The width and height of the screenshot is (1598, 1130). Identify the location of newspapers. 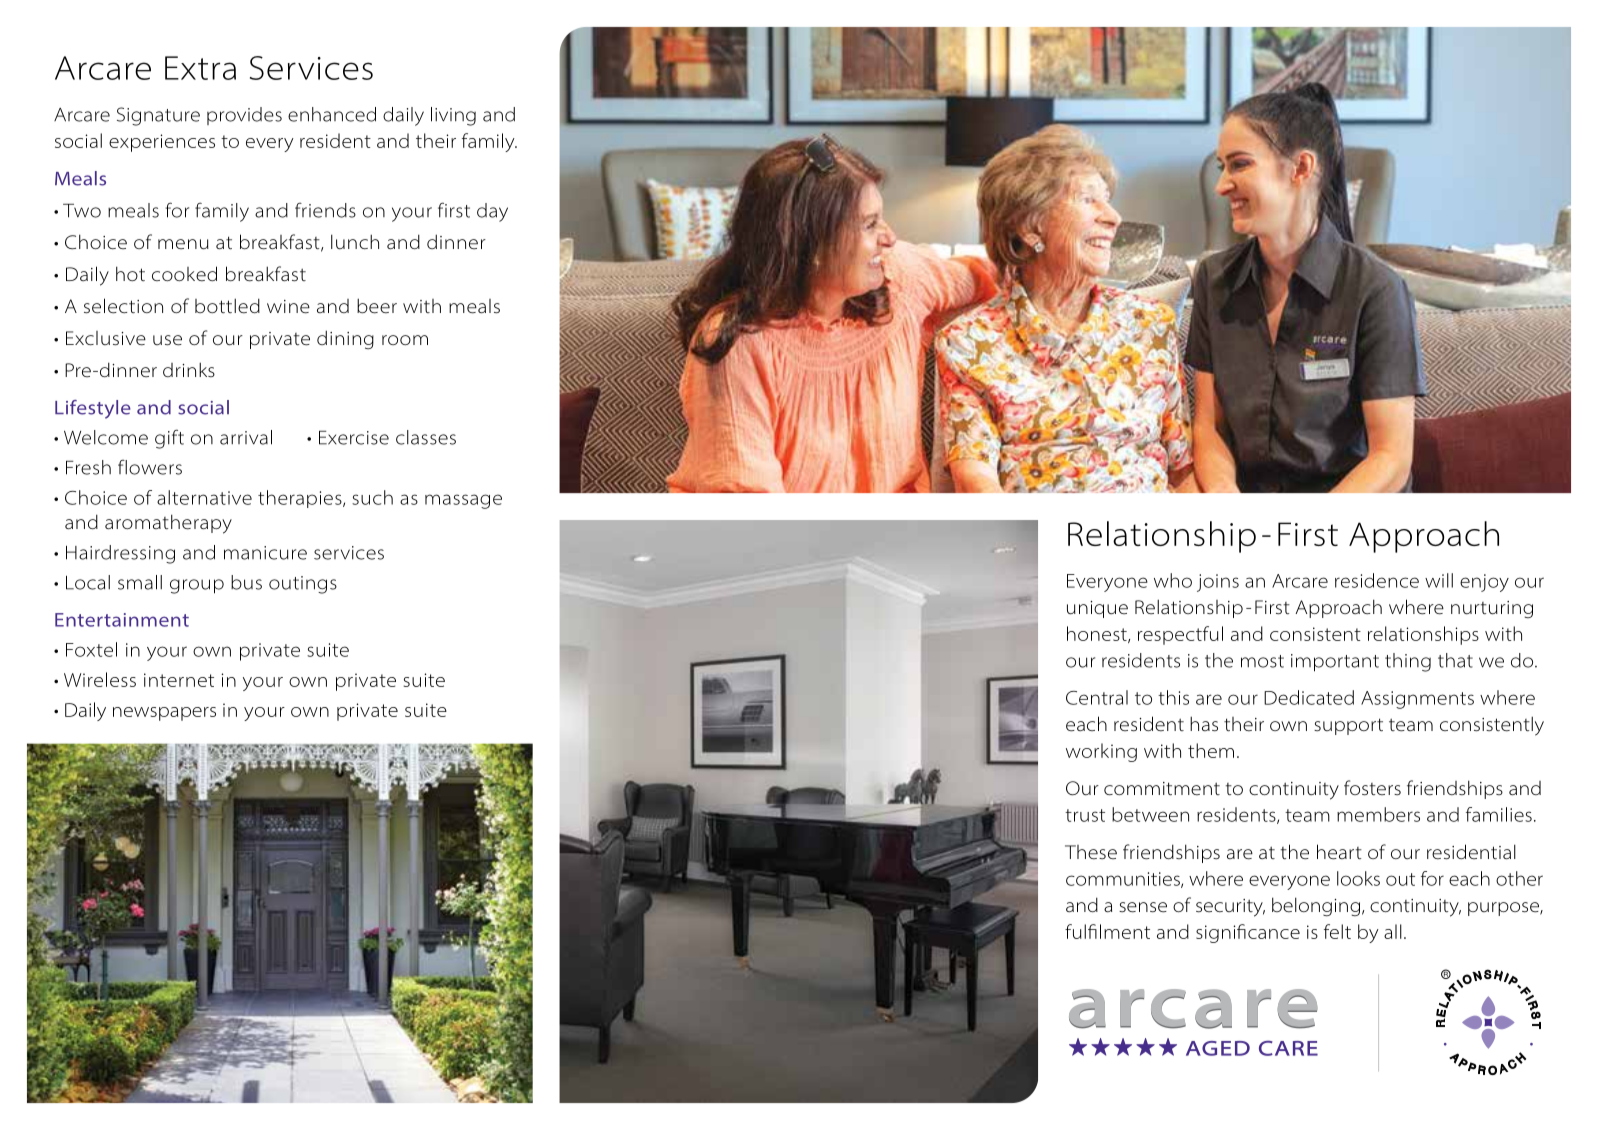
(164, 714).
